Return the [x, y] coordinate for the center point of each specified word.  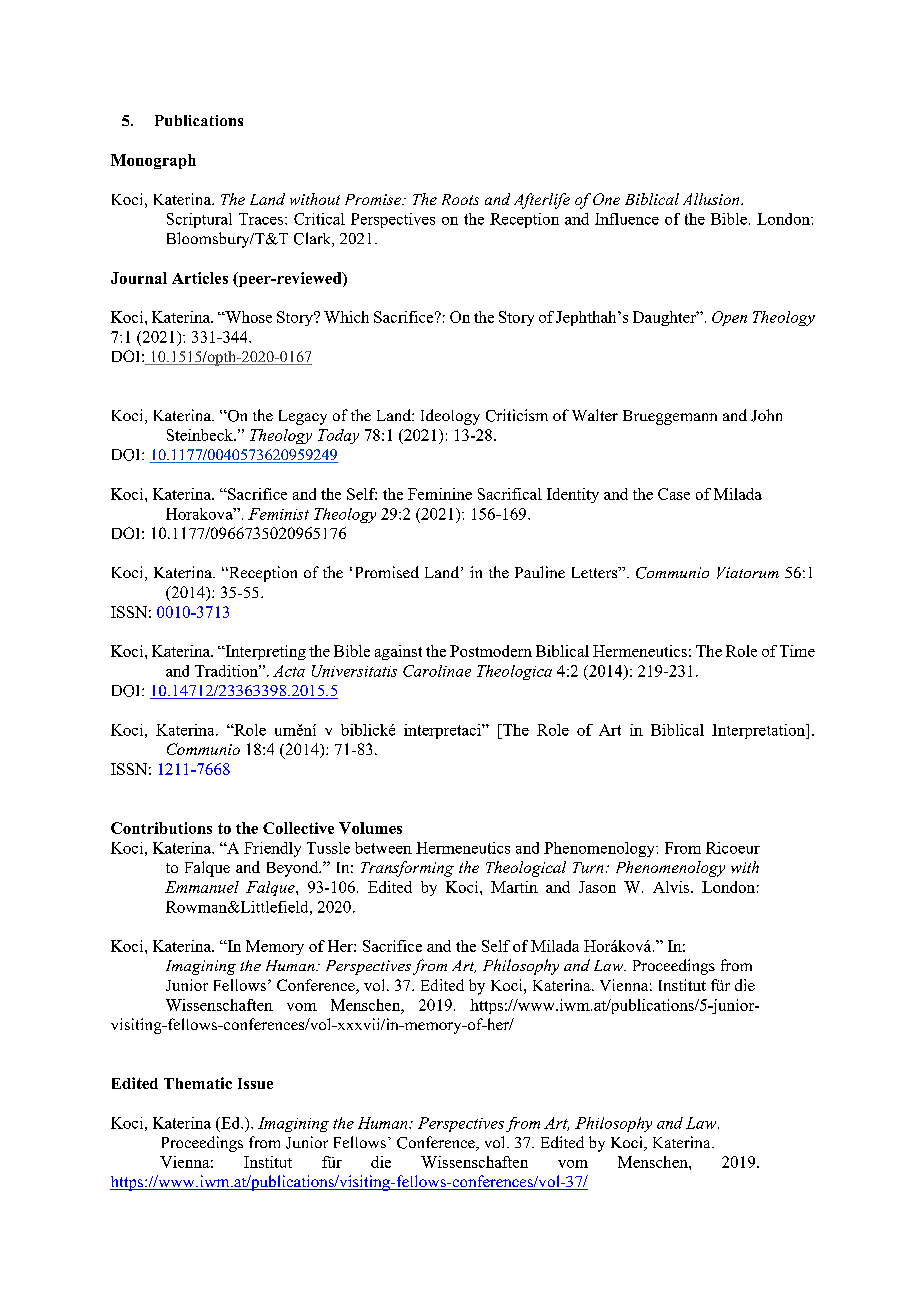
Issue [255, 1083]
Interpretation [760, 731]
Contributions [161, 828]
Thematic [198, 1083]
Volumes [370, 828]
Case [674, 494]
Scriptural [199, 220]
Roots [460, 199]
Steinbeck [201, 435]
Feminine [440, 494]
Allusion [712, 199]
